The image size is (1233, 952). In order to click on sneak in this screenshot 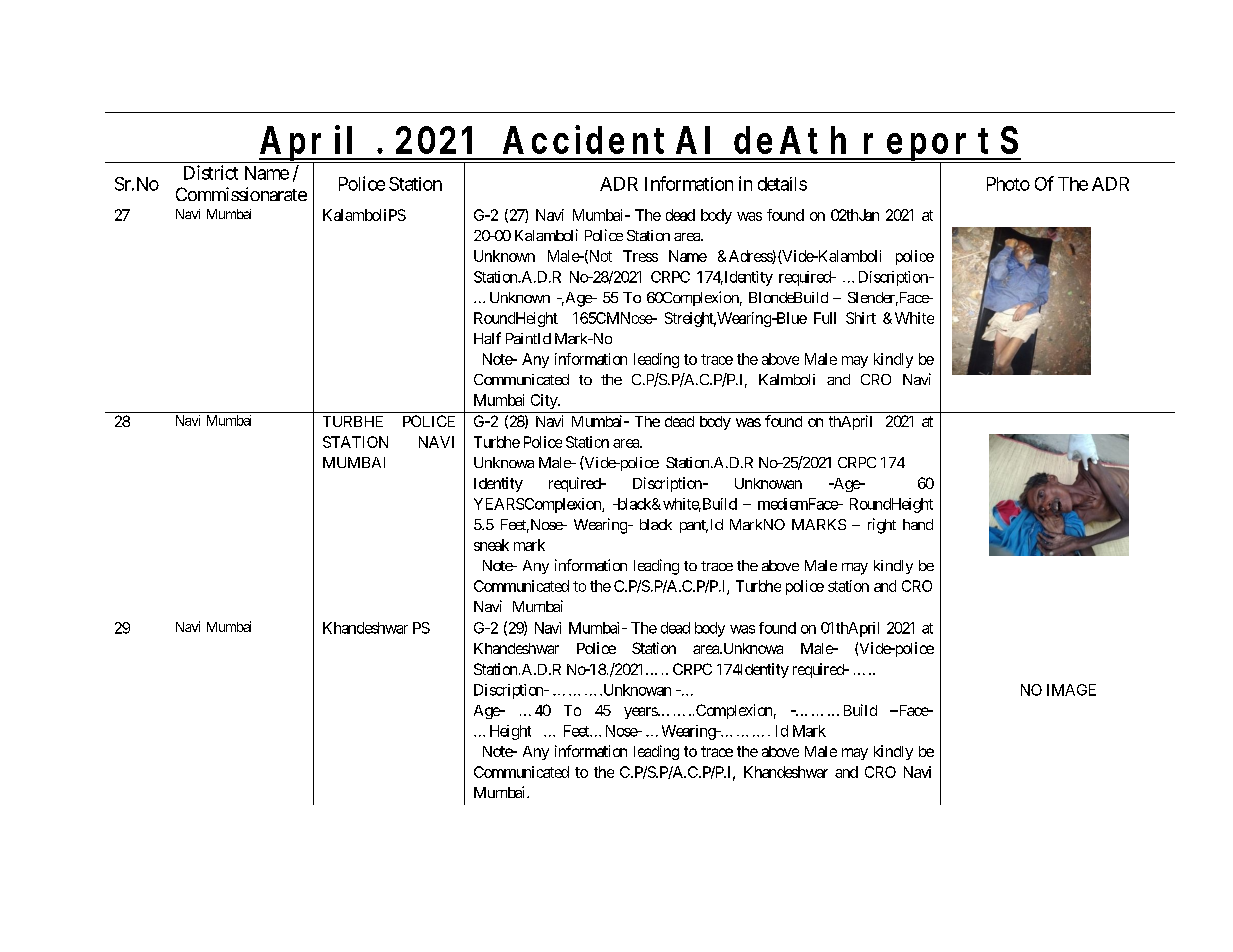, I will do `click(491, 545)`.
